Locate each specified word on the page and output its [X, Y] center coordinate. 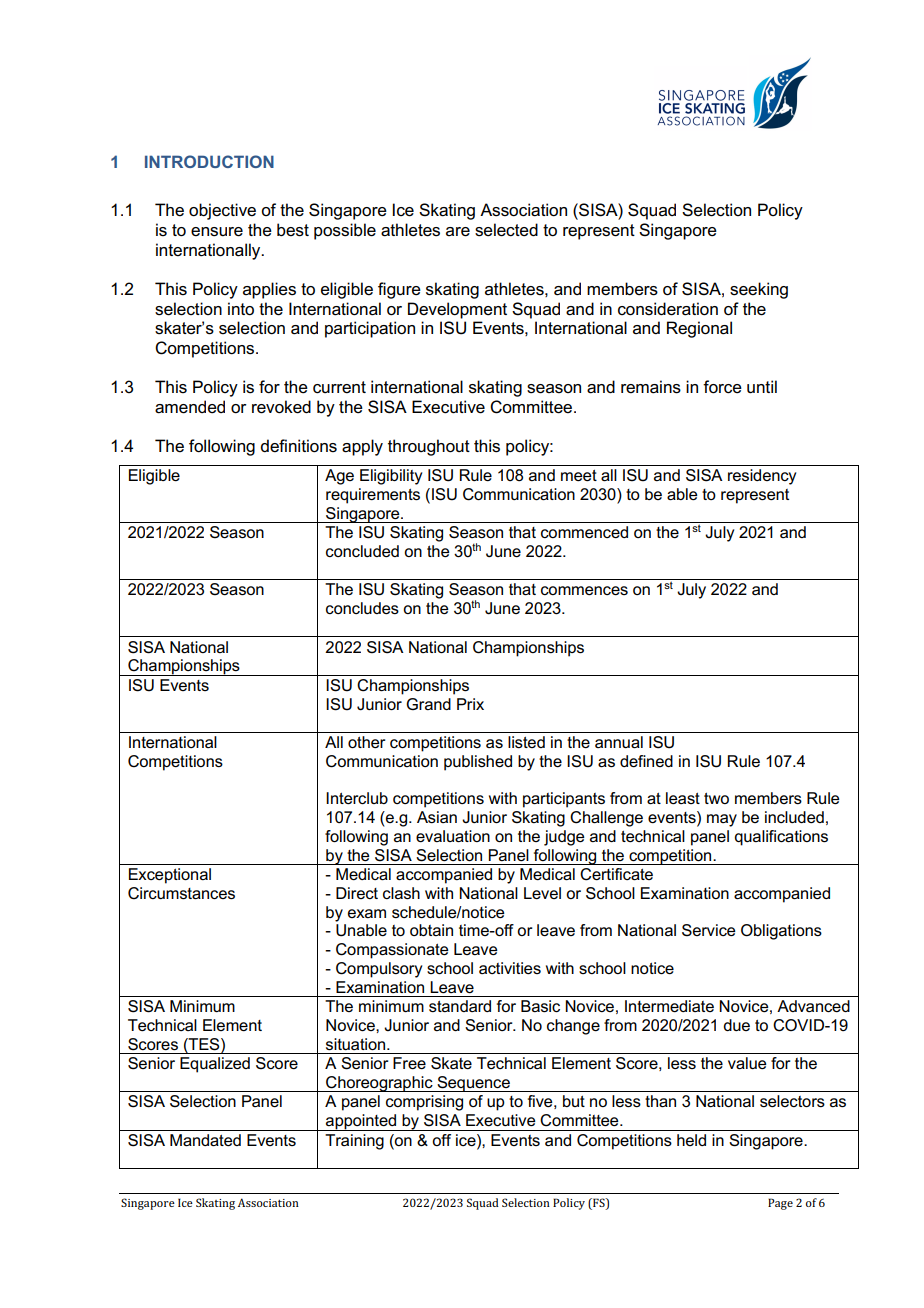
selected [506, 230]
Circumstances [181, 893]
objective [222, 211]
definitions [298, 446]
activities [510, 968]
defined [646, 761]
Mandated [205, 1140]
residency [762, 477]
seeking [759, 290]
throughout [429, 447]
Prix [470, 704]
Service [709, 930]
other [367, 742]
